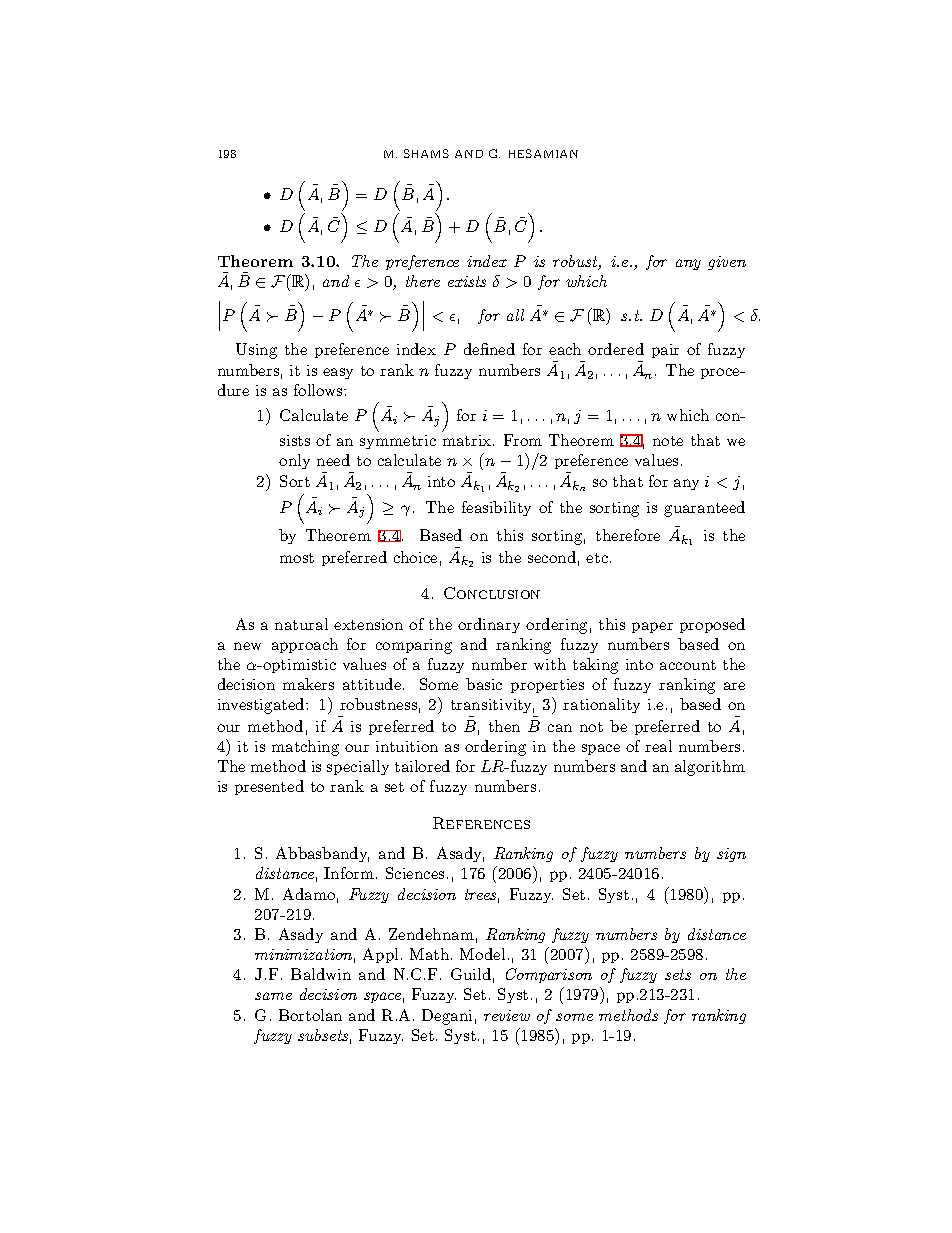 This image has height=1233, width=952. I want to click on algorithm, so click(710, 768).
